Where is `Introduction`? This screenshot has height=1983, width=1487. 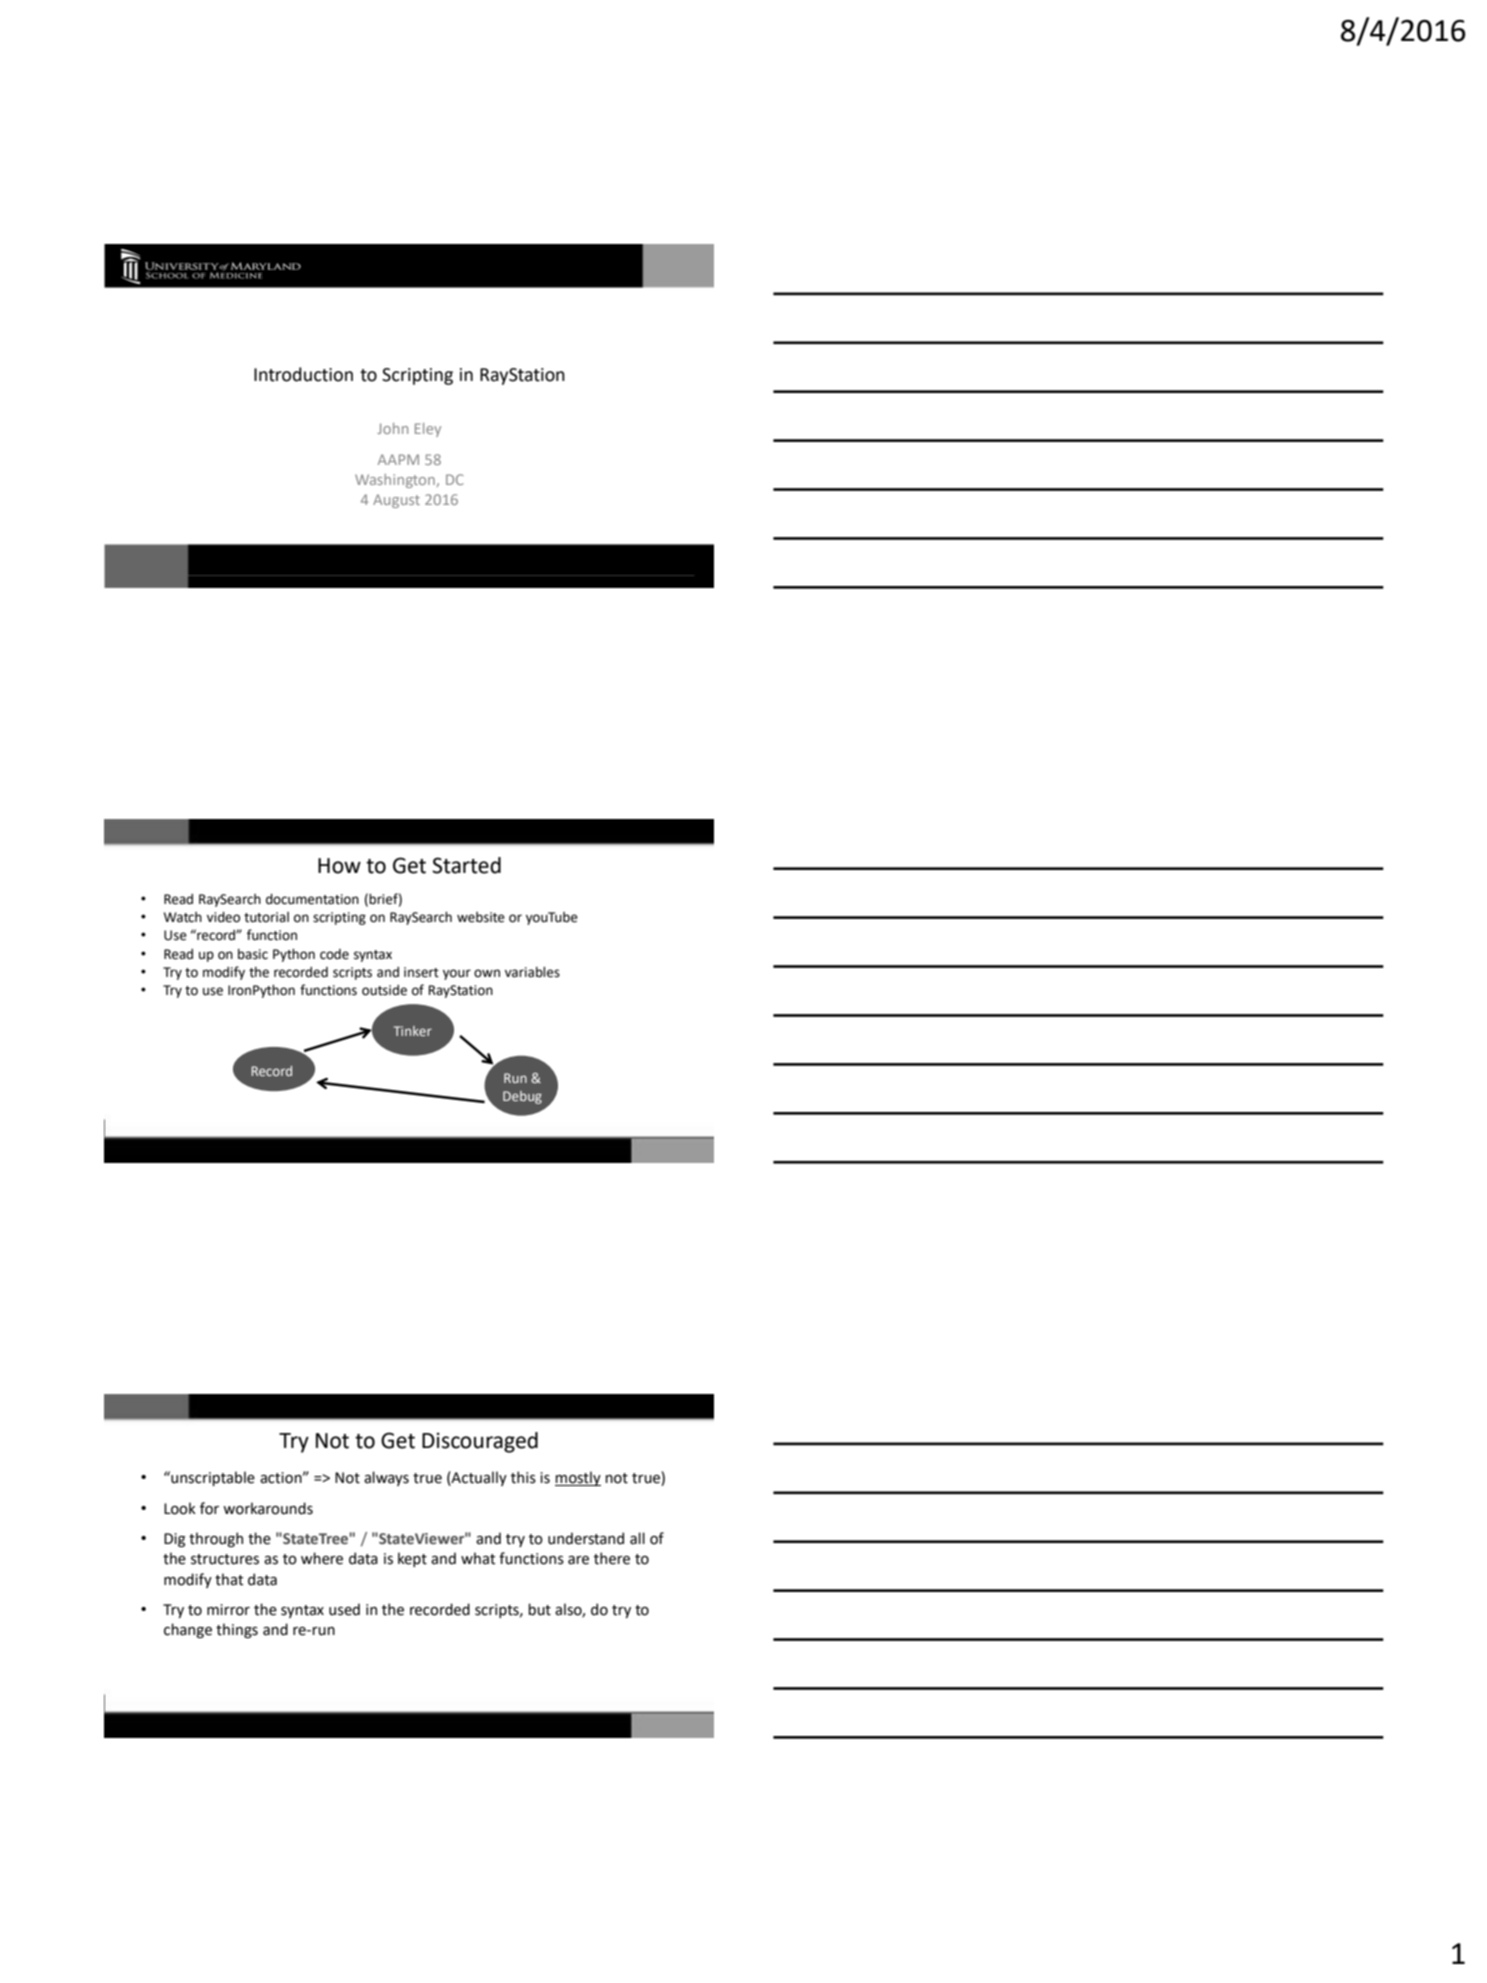
Introduction is located at coordinates (303, 374).
